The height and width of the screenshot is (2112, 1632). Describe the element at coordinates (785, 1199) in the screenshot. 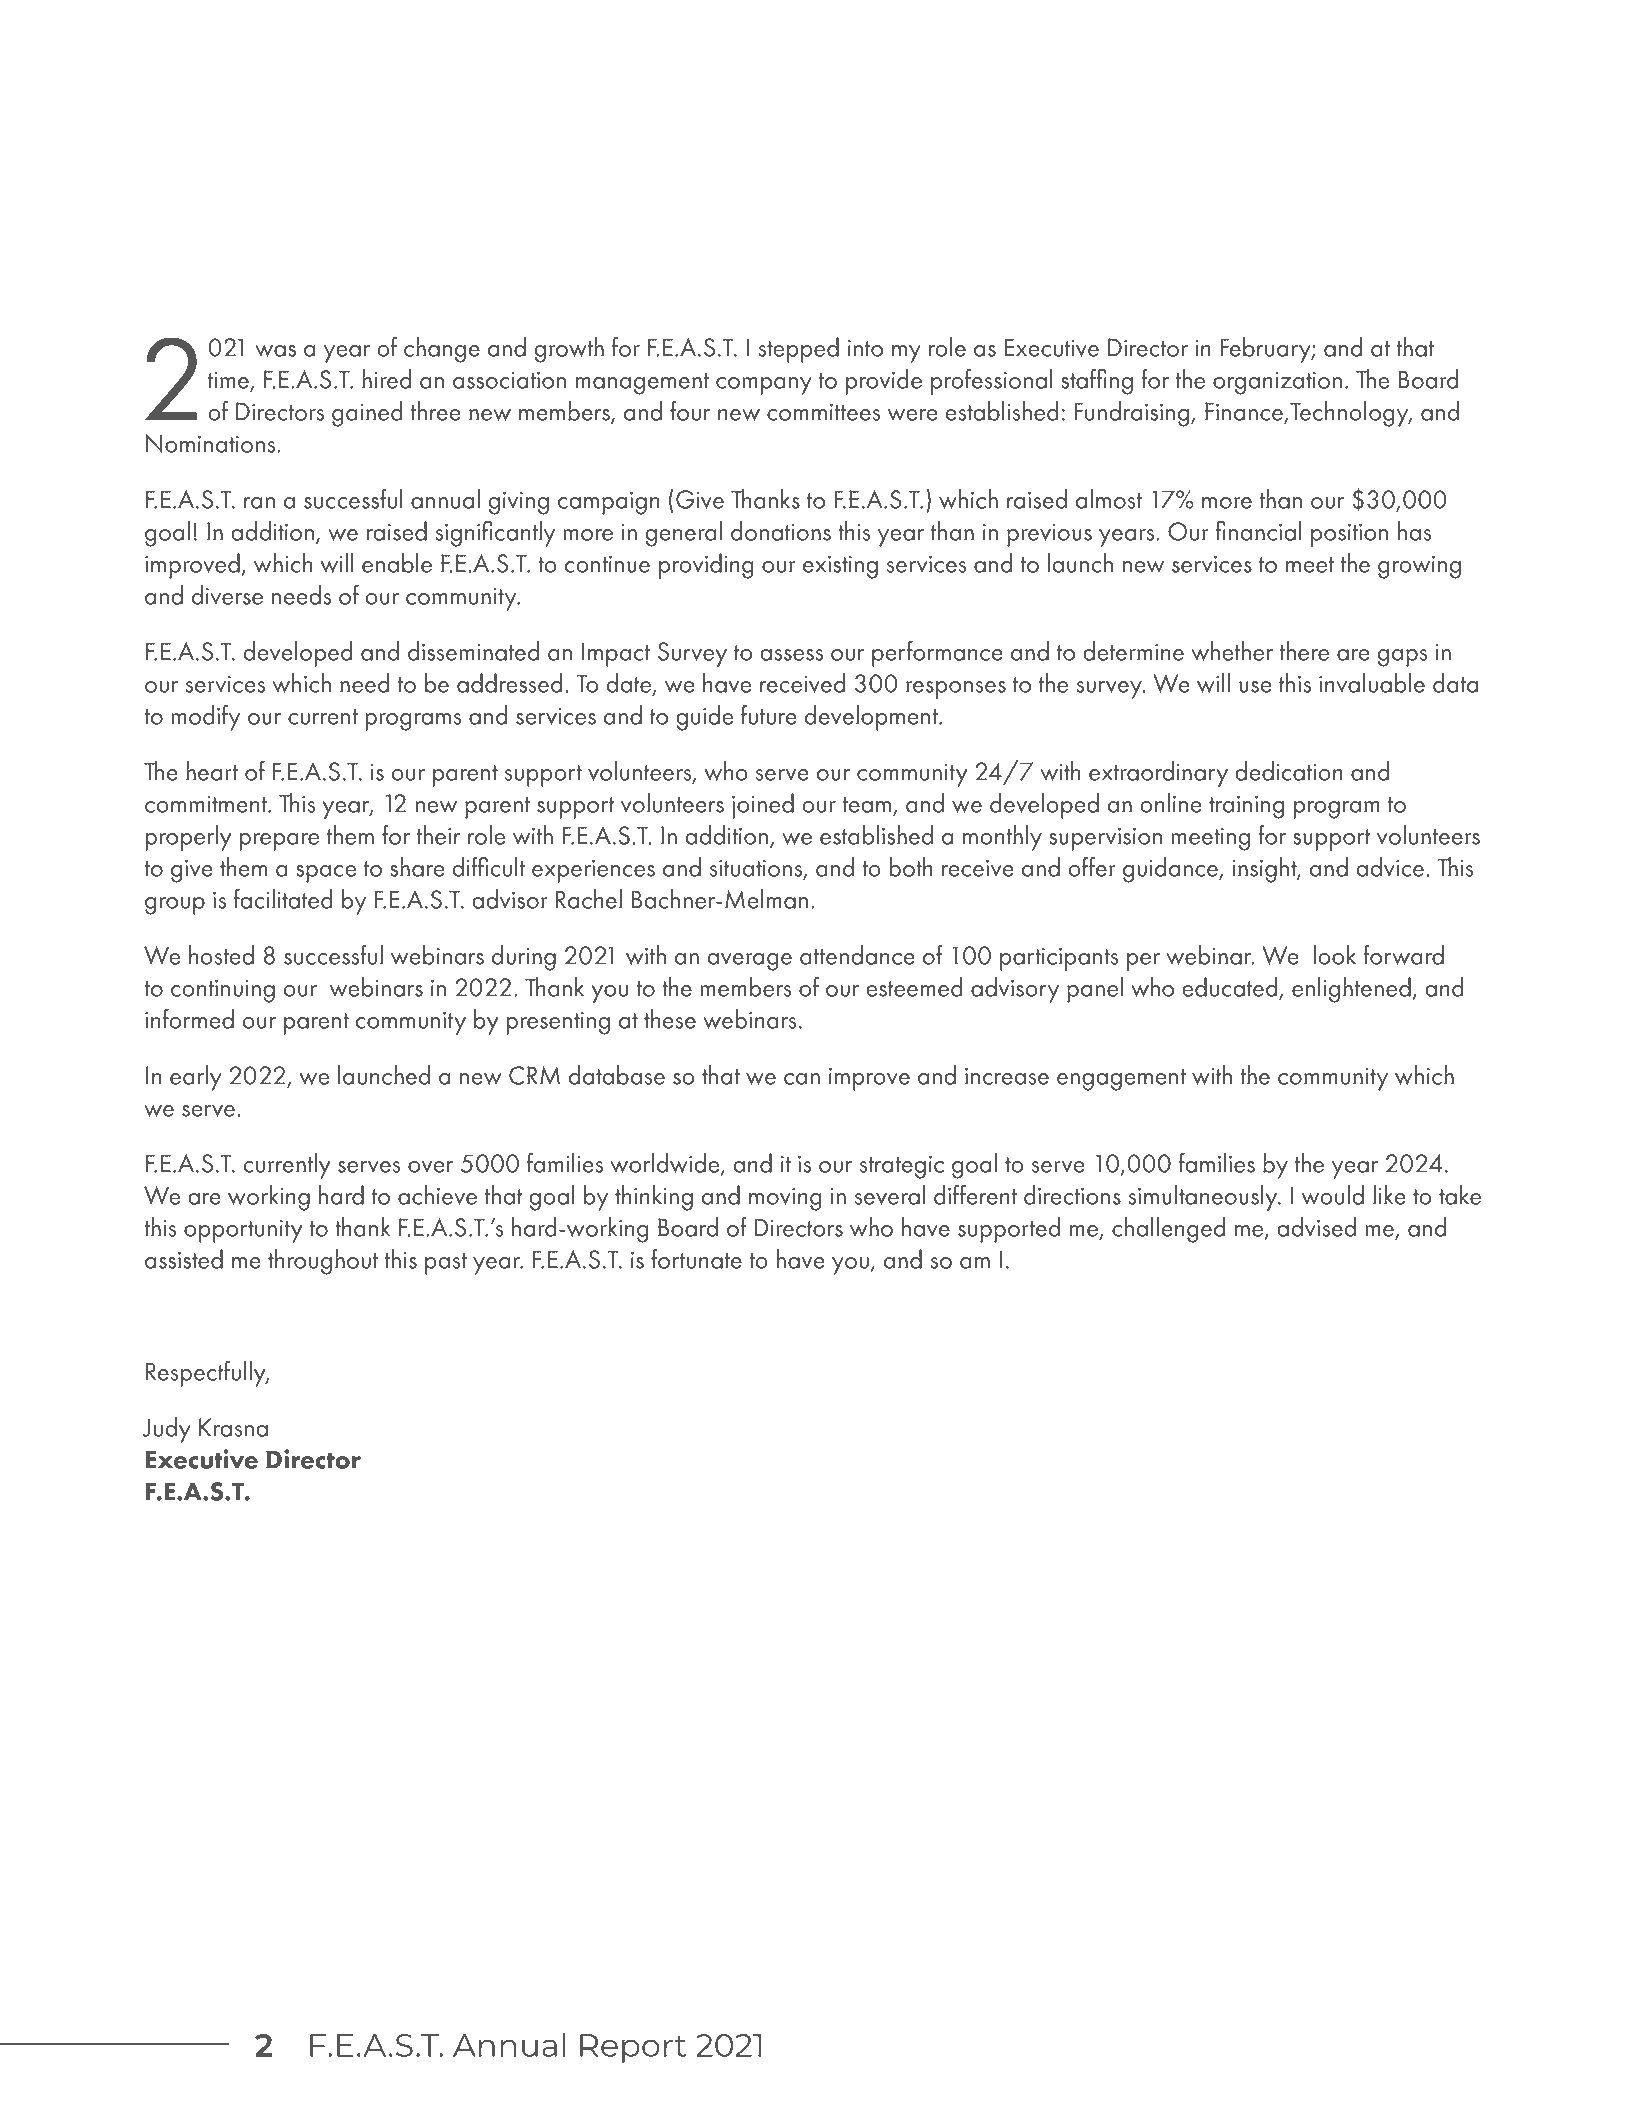

I see `moving` at that location.
